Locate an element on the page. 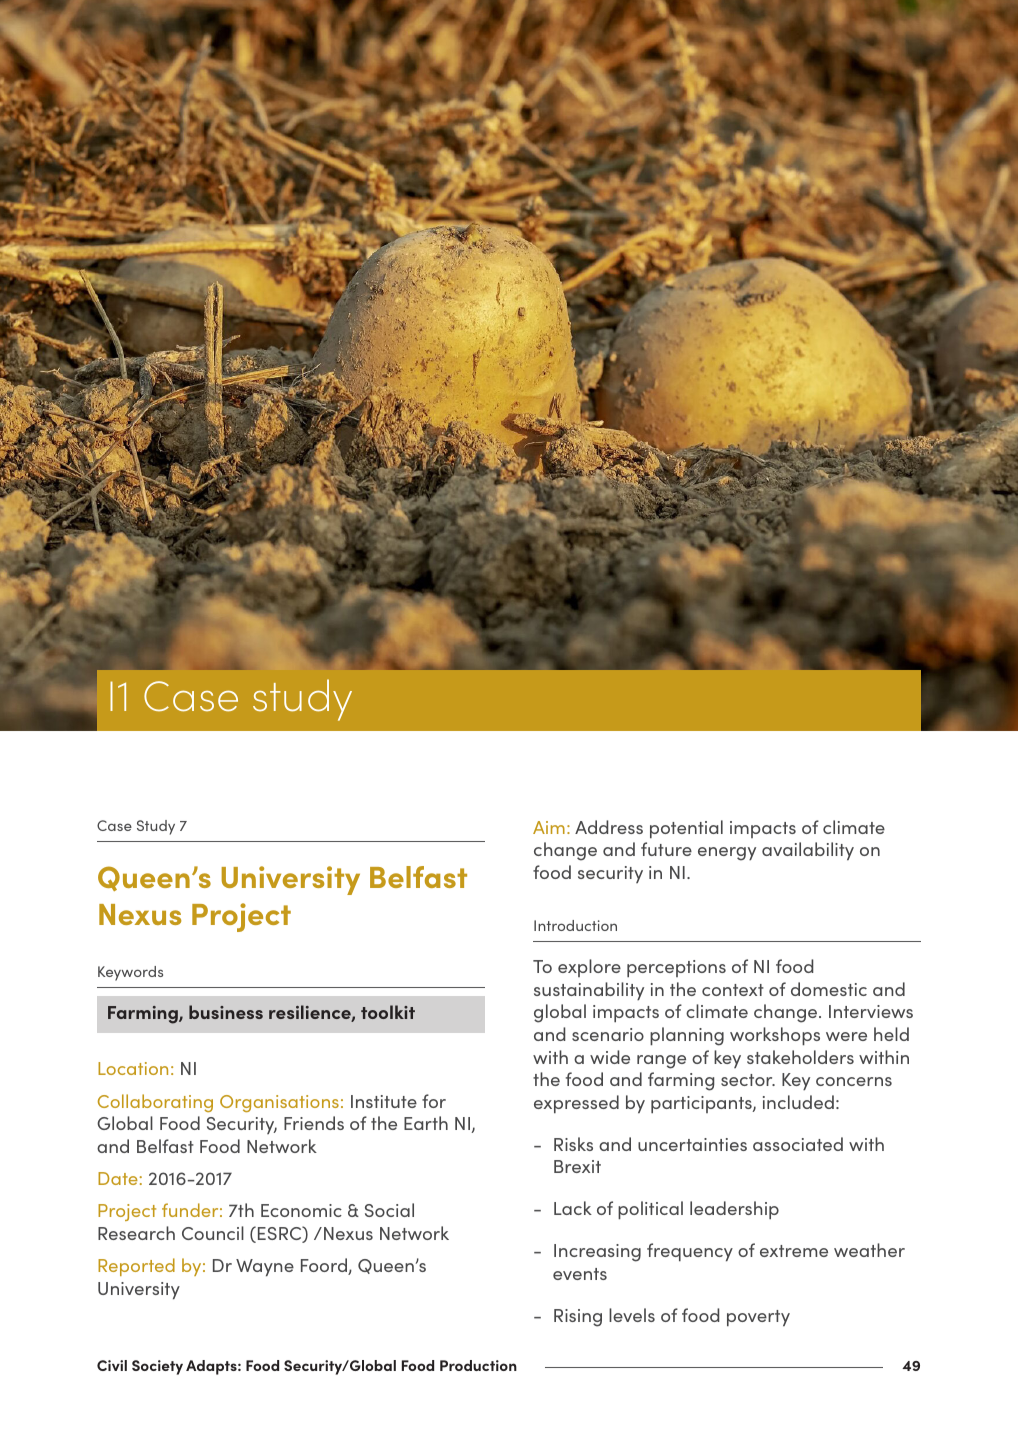  Aim is located at coordinates (549, 827).
